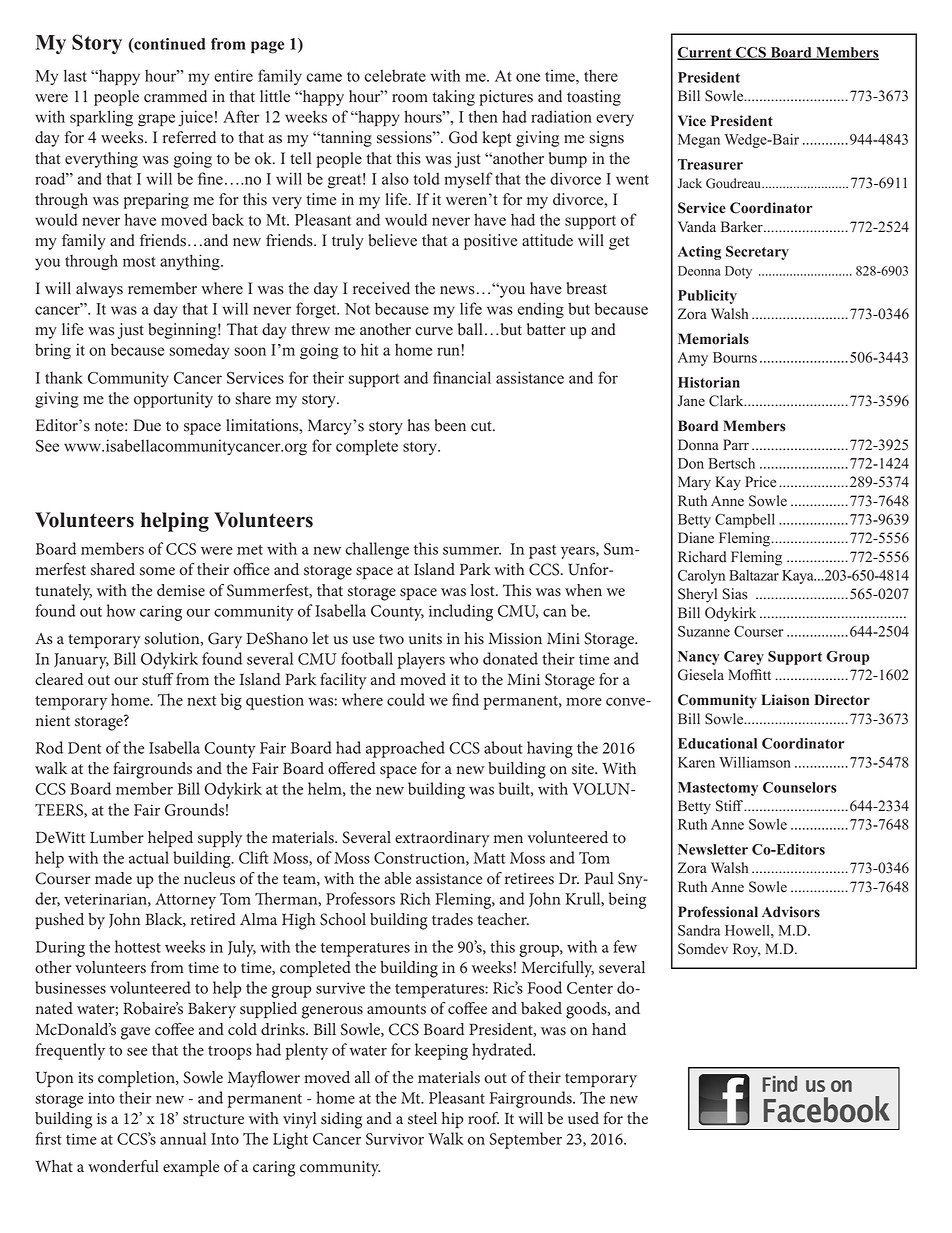 The image size is (952, 1233). What do you see at coordinates (705, 53) in the screenshot?
I see `Current` at bounding box center [705, 53].
